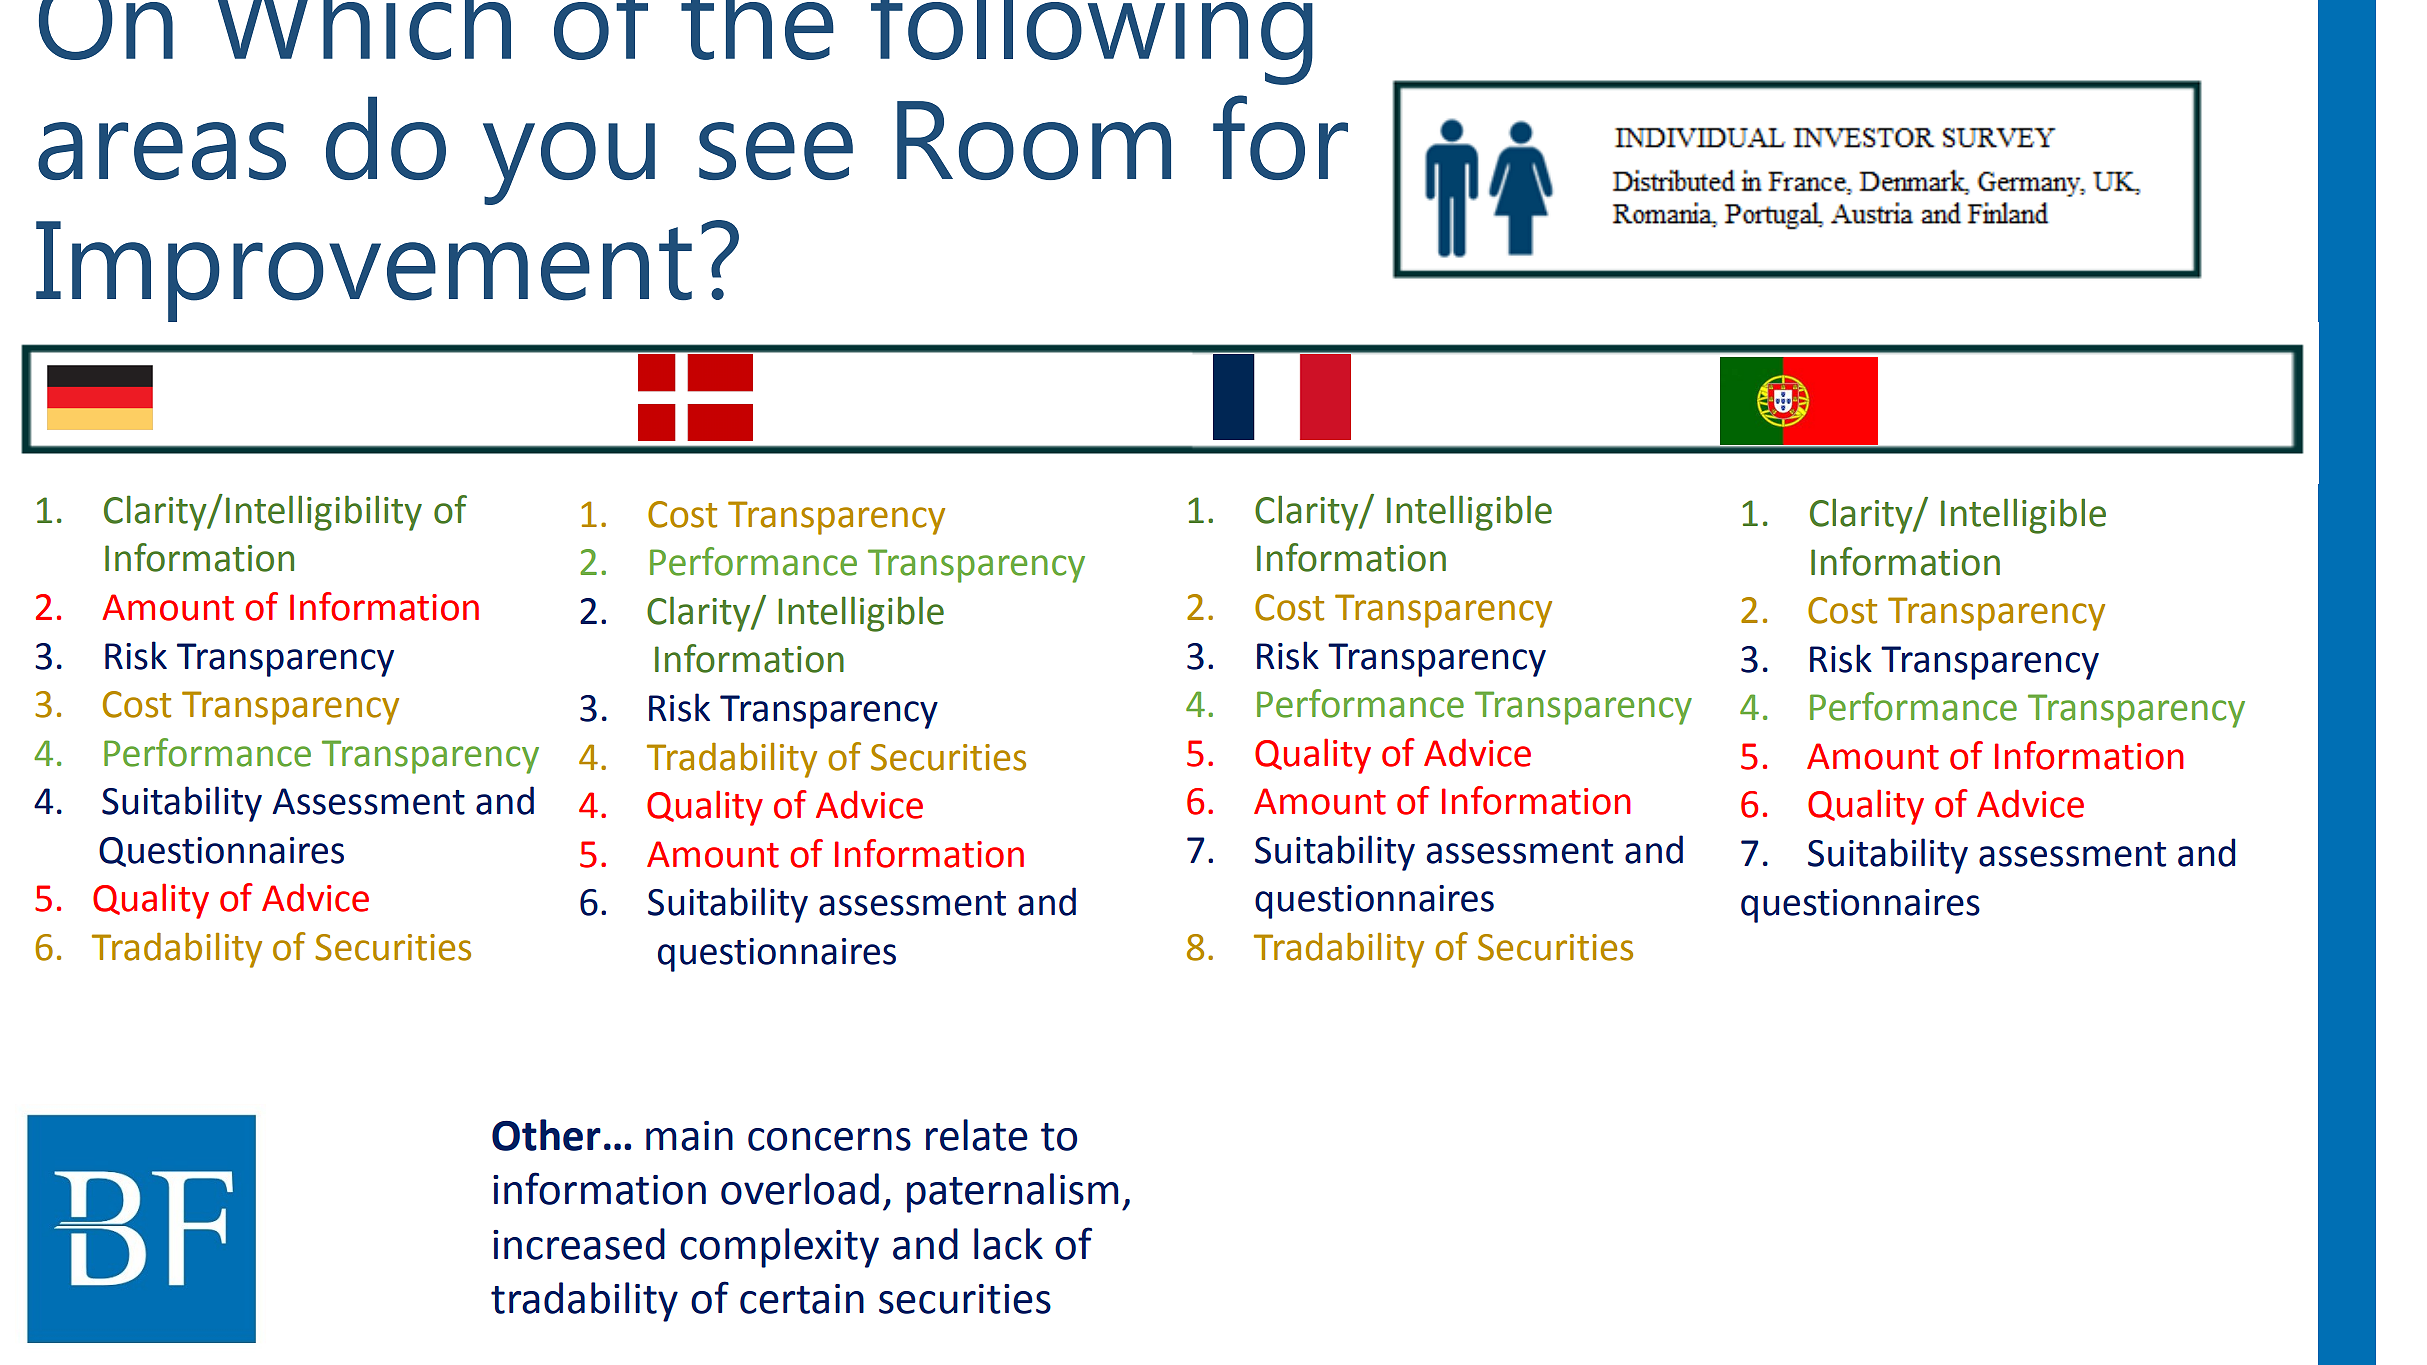 This screenshot has height=1365, width=2427. What do you see at coordinates (776, 151) in the screenshot?
I see `see` at bounding box center [776, 151].
